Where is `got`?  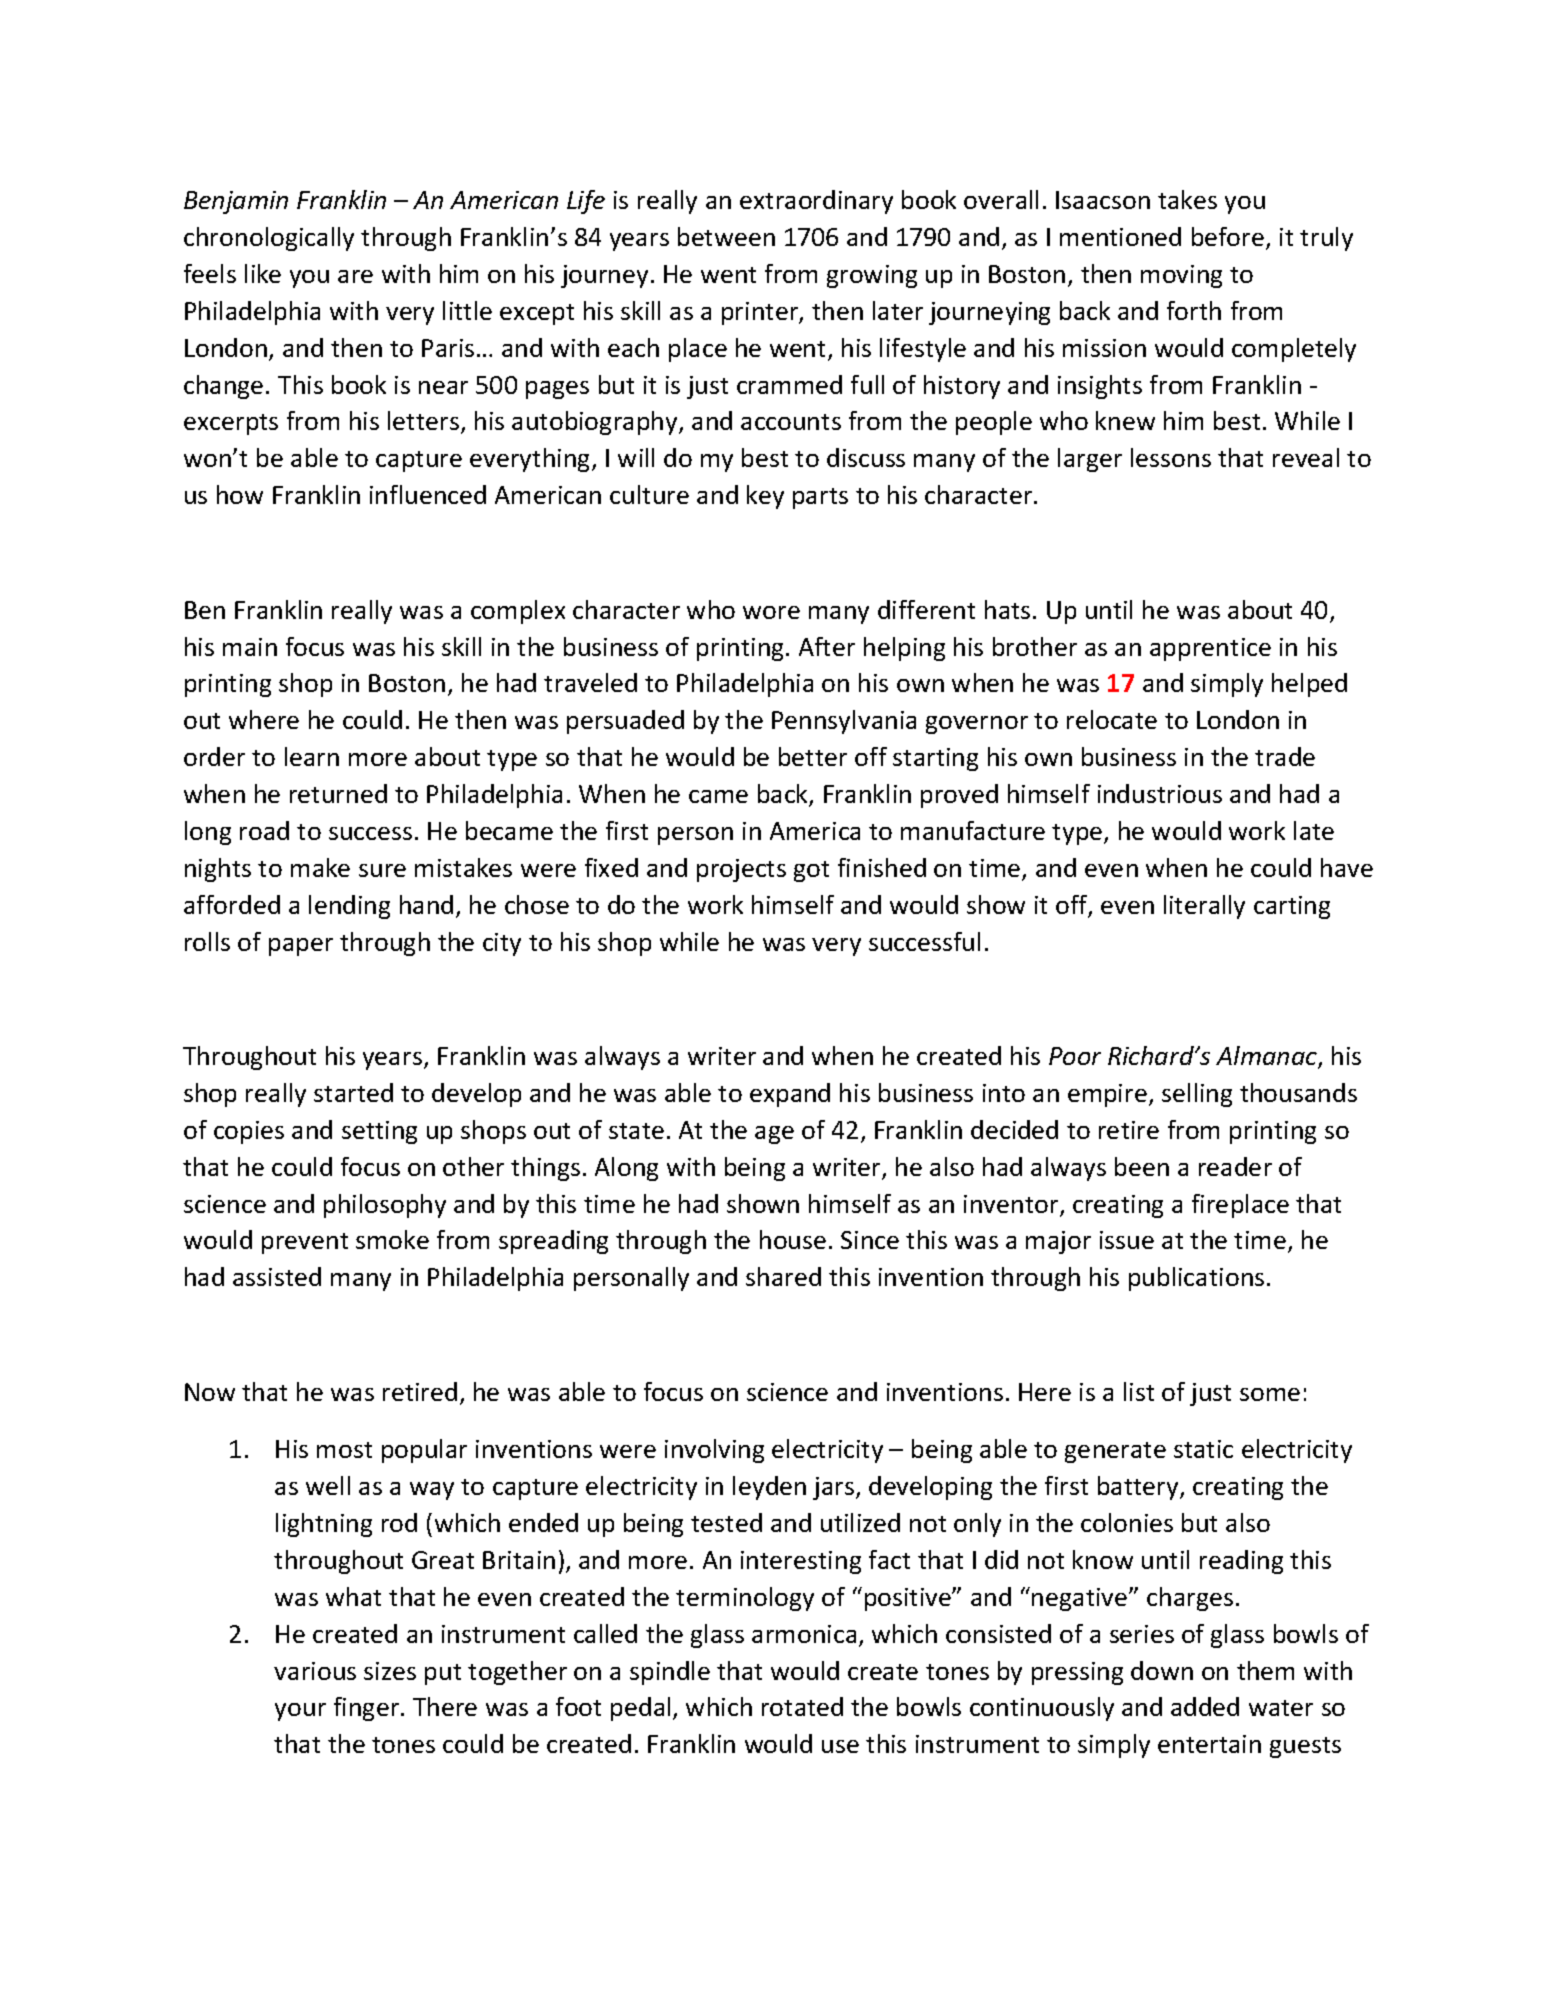
got is located at coordinates (811, 871).
